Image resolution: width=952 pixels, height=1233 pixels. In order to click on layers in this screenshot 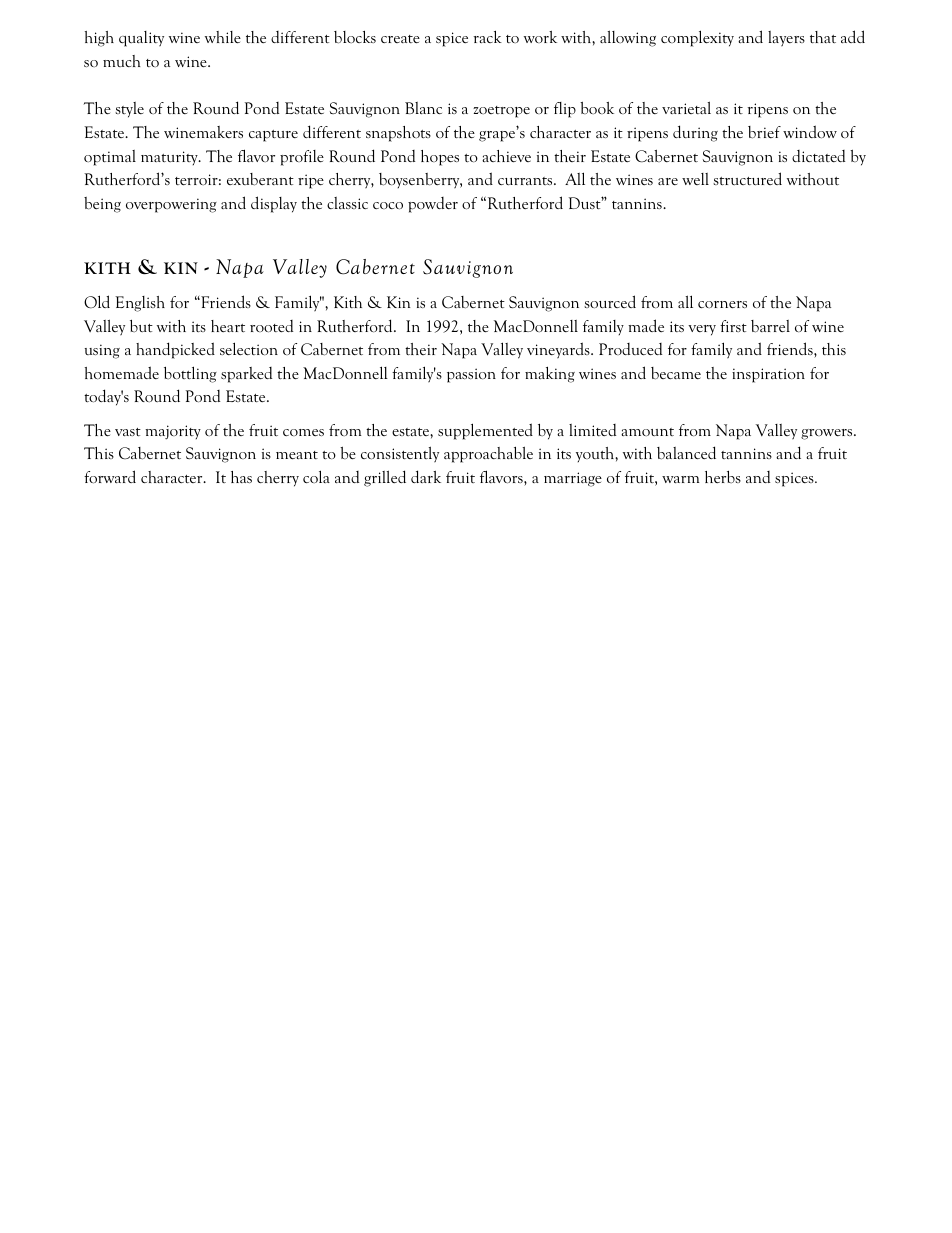, I will do `click(786, 39)`.
